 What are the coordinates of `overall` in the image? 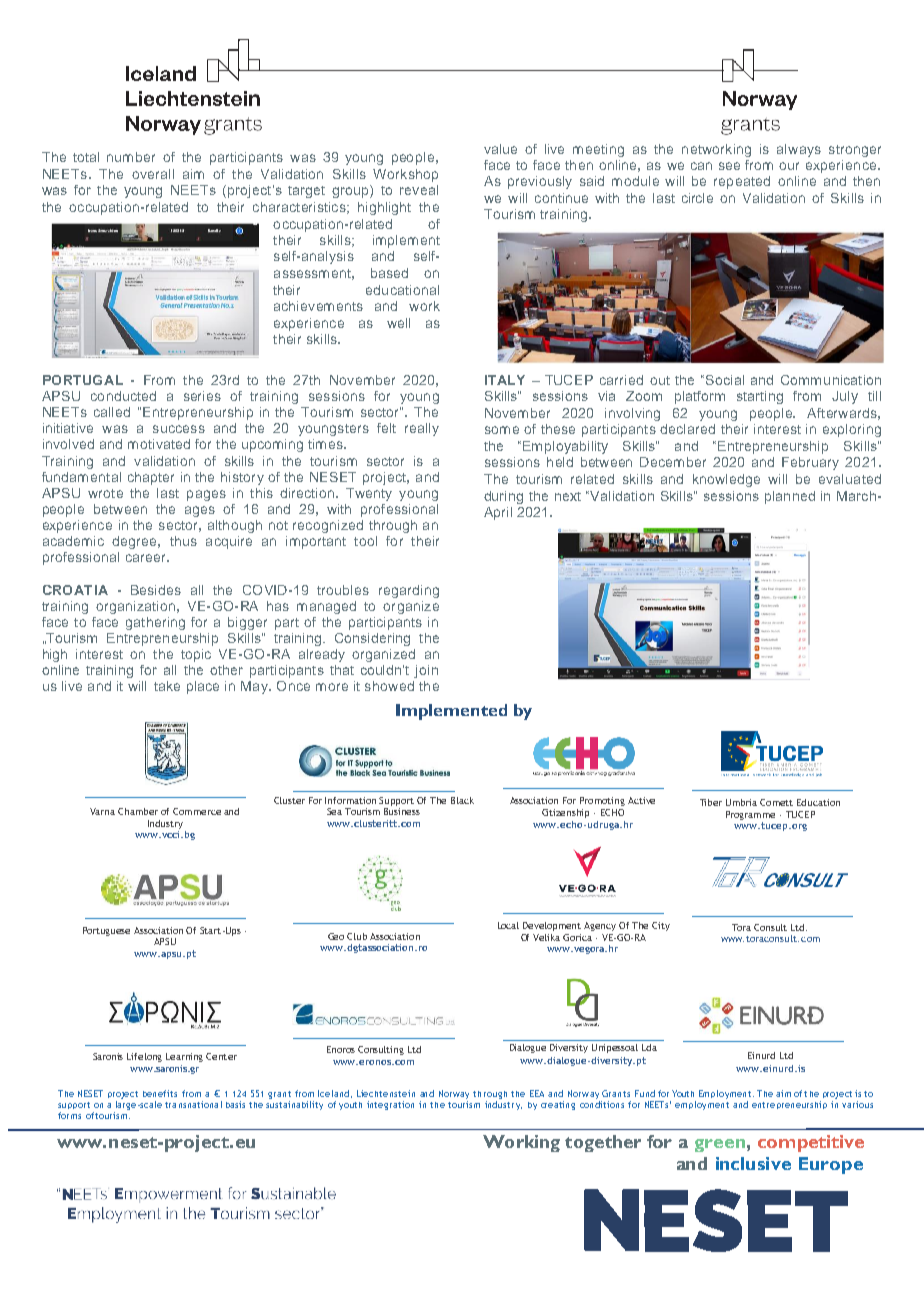 It's located at (153, 174).
